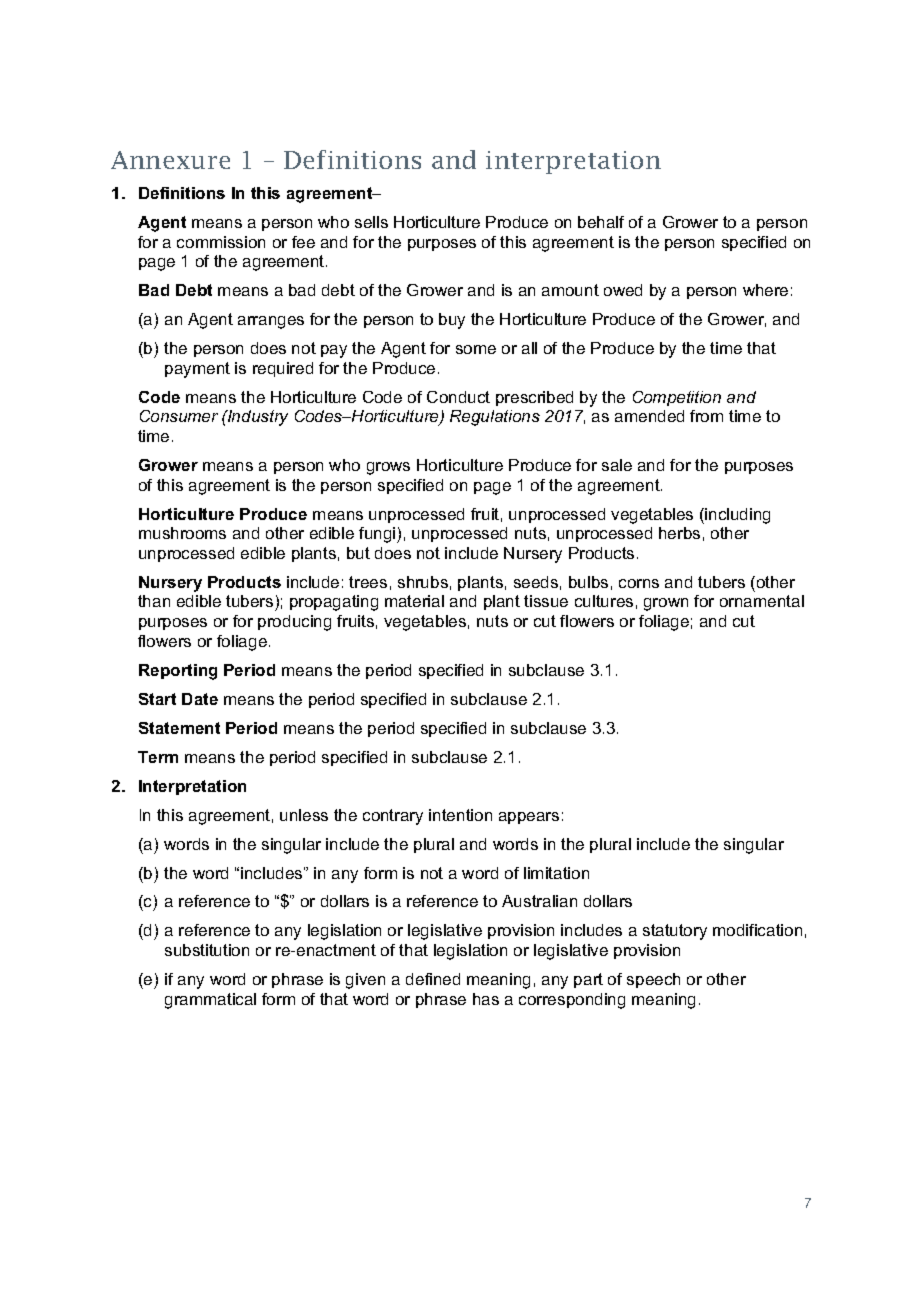 The image size is (924, 1307). I want to click on Regulations, so click(495, 418).
